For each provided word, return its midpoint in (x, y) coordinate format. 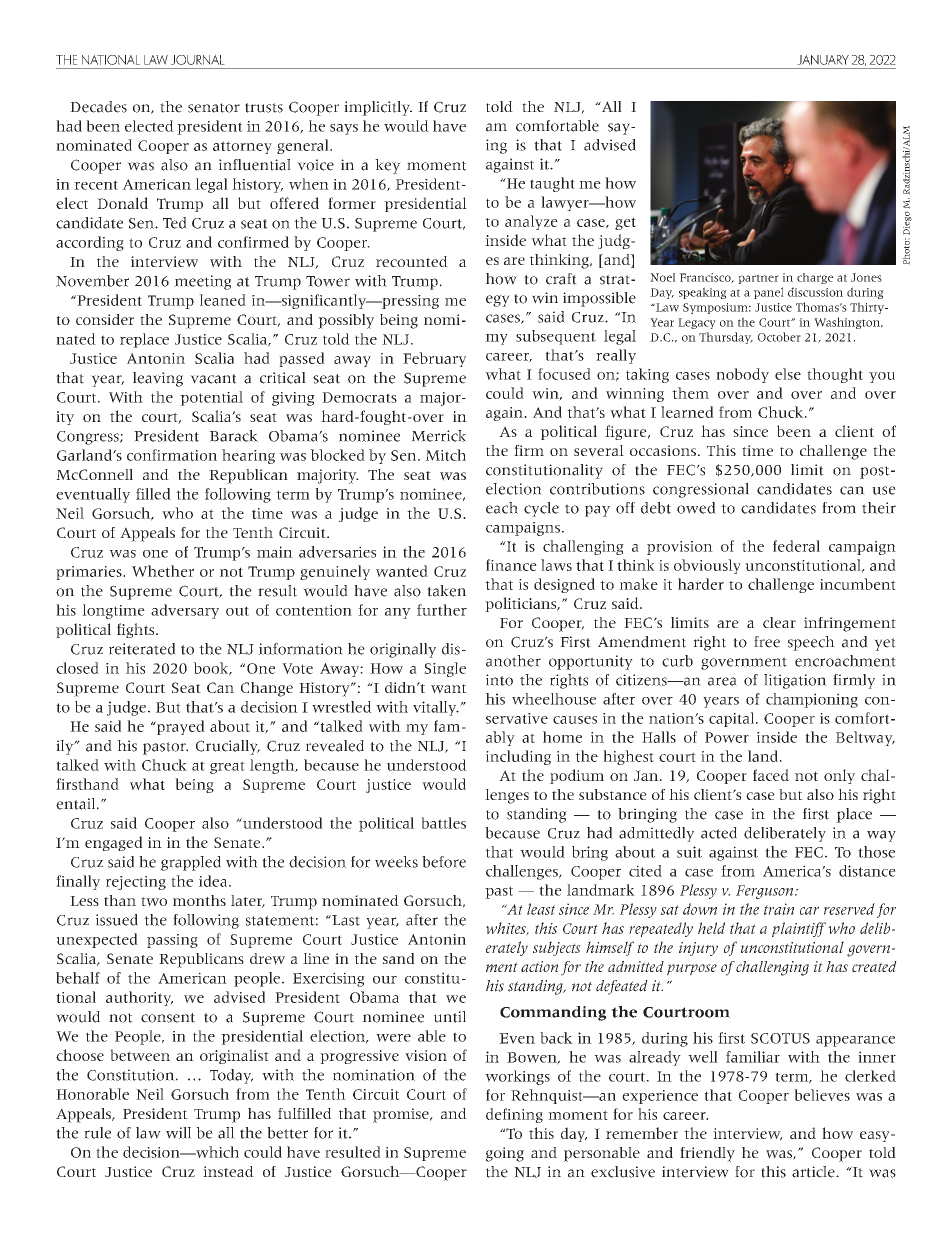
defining (514, 1115)
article (814, 1172)
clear (779, 622)
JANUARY (823, 59)
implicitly (378, 108)
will (178, 1133)
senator (214, 108)
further (442, 610)
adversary (185, 611)
